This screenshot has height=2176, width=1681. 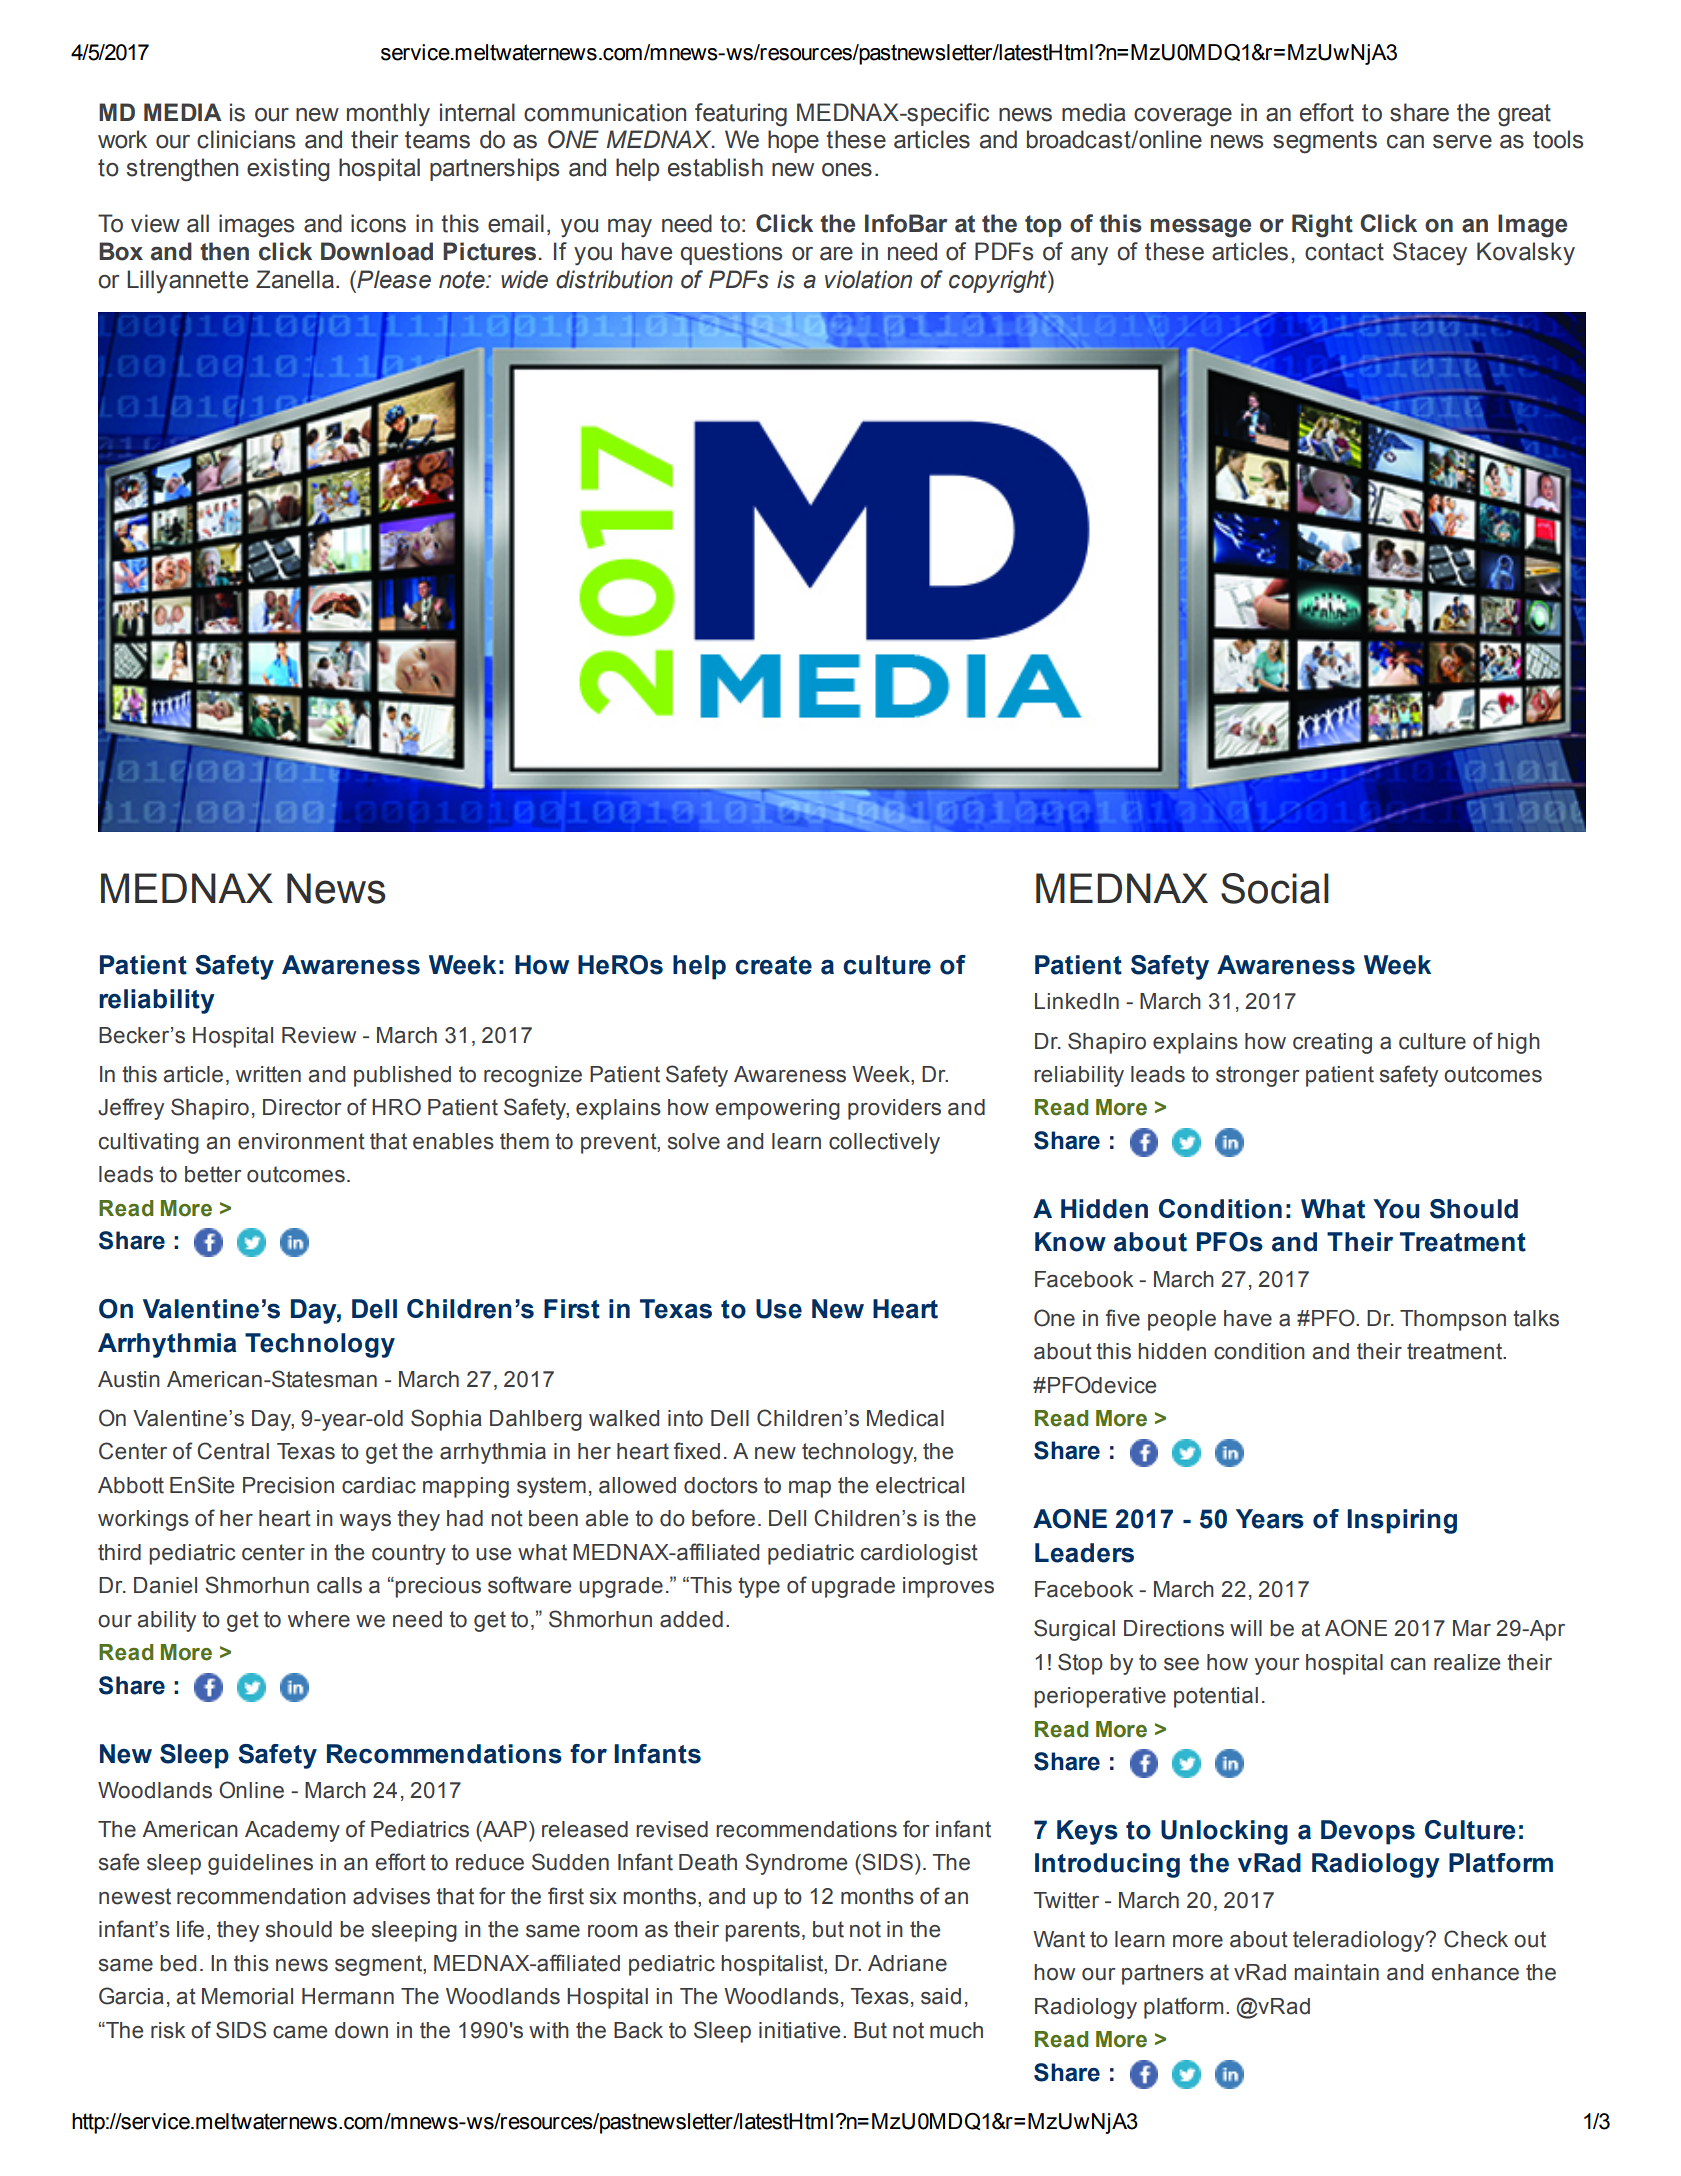 What do you see at coordinates (268, 1074) in the screenshot?
I see `written` at bounding box center [268, 1074].
